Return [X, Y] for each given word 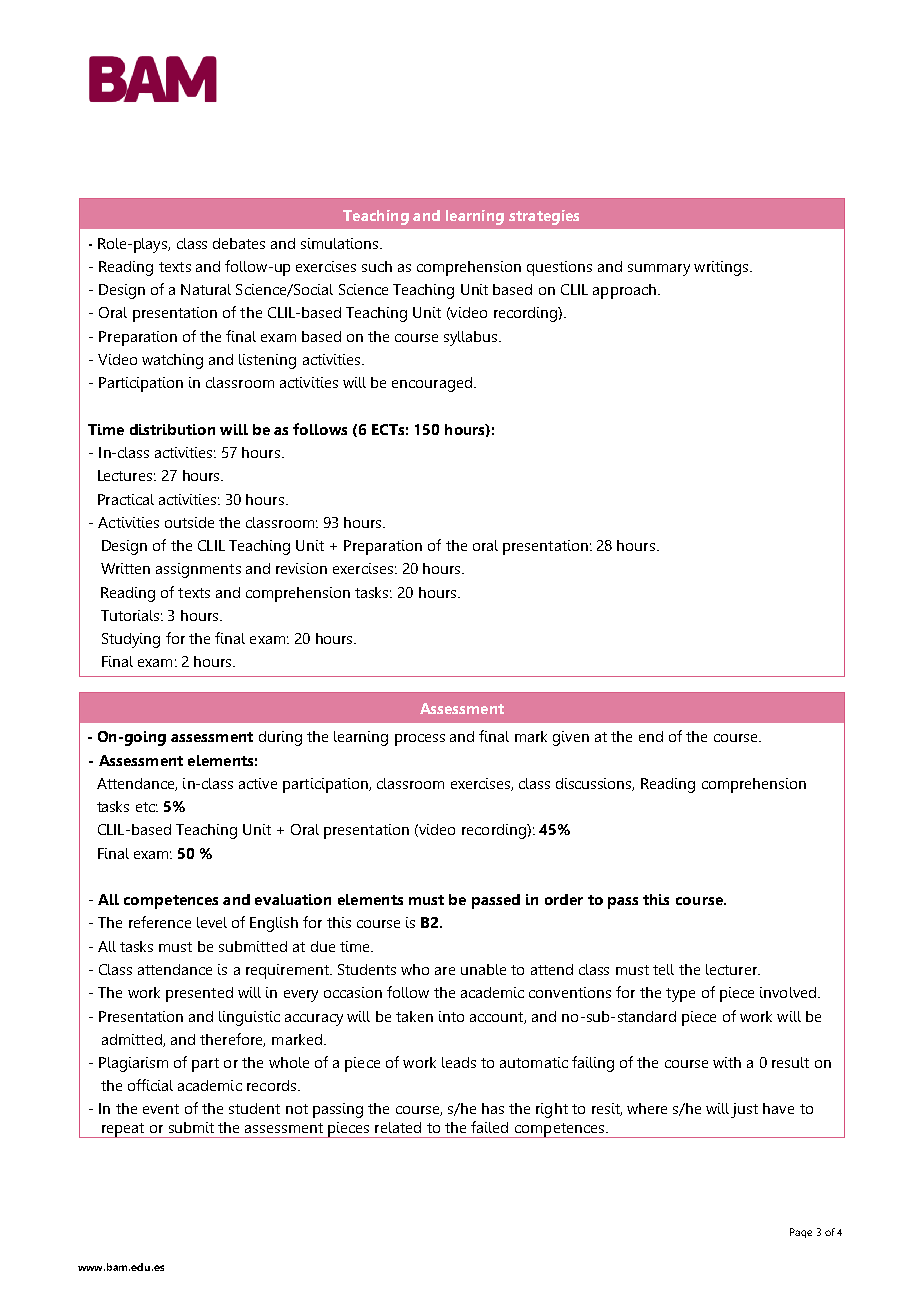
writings [721, 268]
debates [239, 243]
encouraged [433, 384]
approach [626, 291]
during [280, 738]
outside [189, 522]
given [571, 738]
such [377, 266]
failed [489, 1127]
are [445, 971]
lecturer [732, 969]
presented [199, 994]
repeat [123, 1130]
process [420, 740]
